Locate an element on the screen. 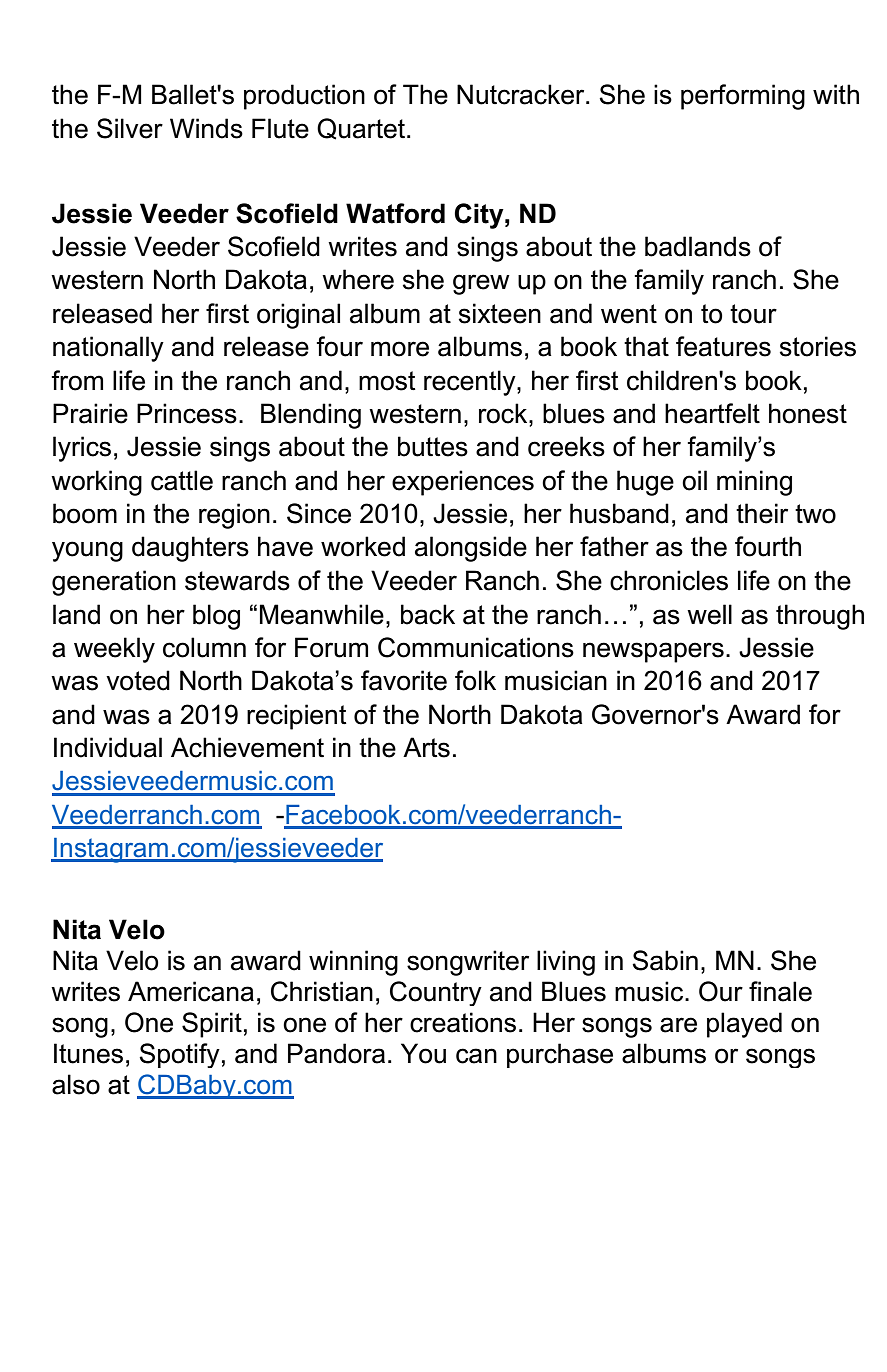  well is located at coordinates (709, 614).
